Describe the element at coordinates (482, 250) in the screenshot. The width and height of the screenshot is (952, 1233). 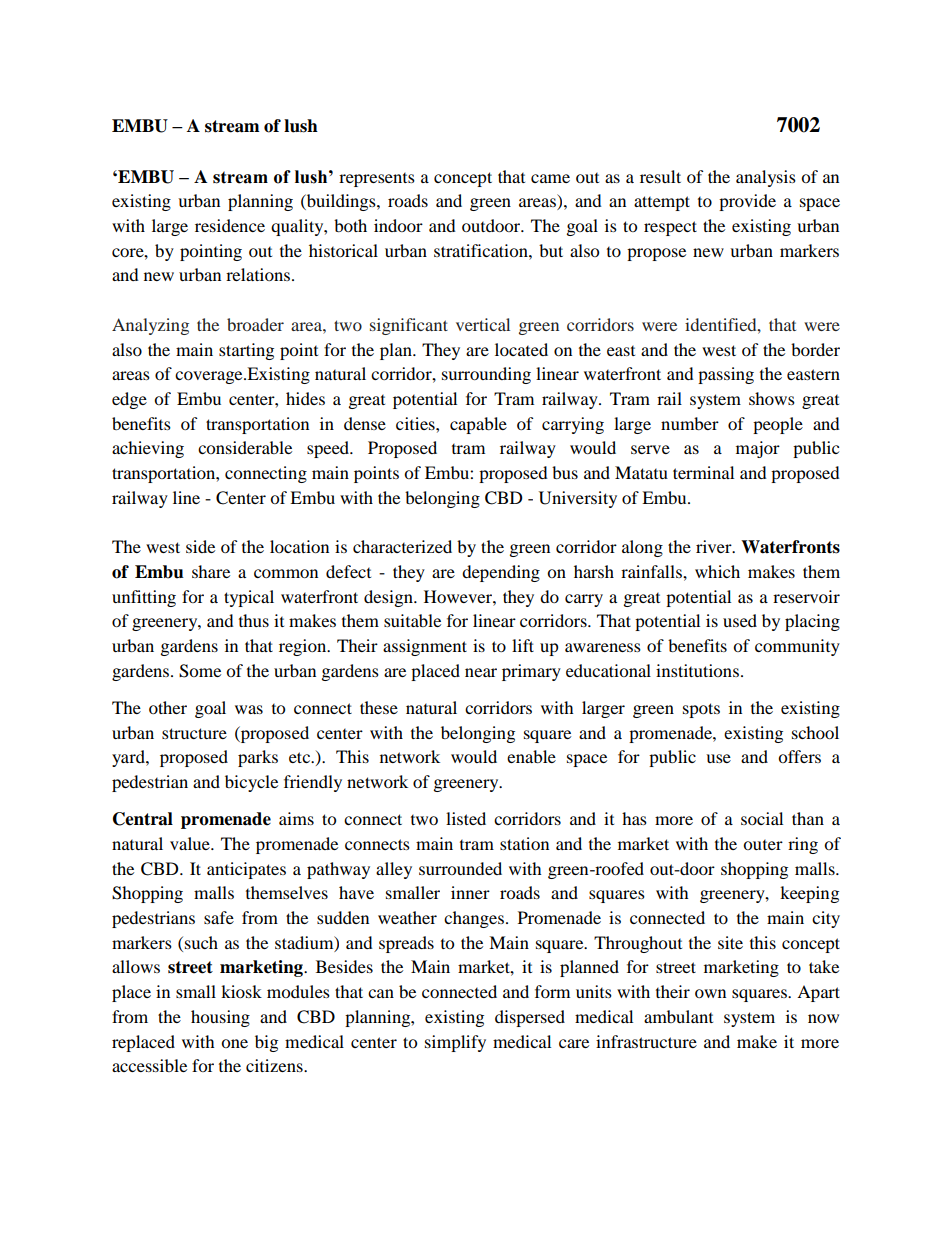
I see `stratification` at that location.
